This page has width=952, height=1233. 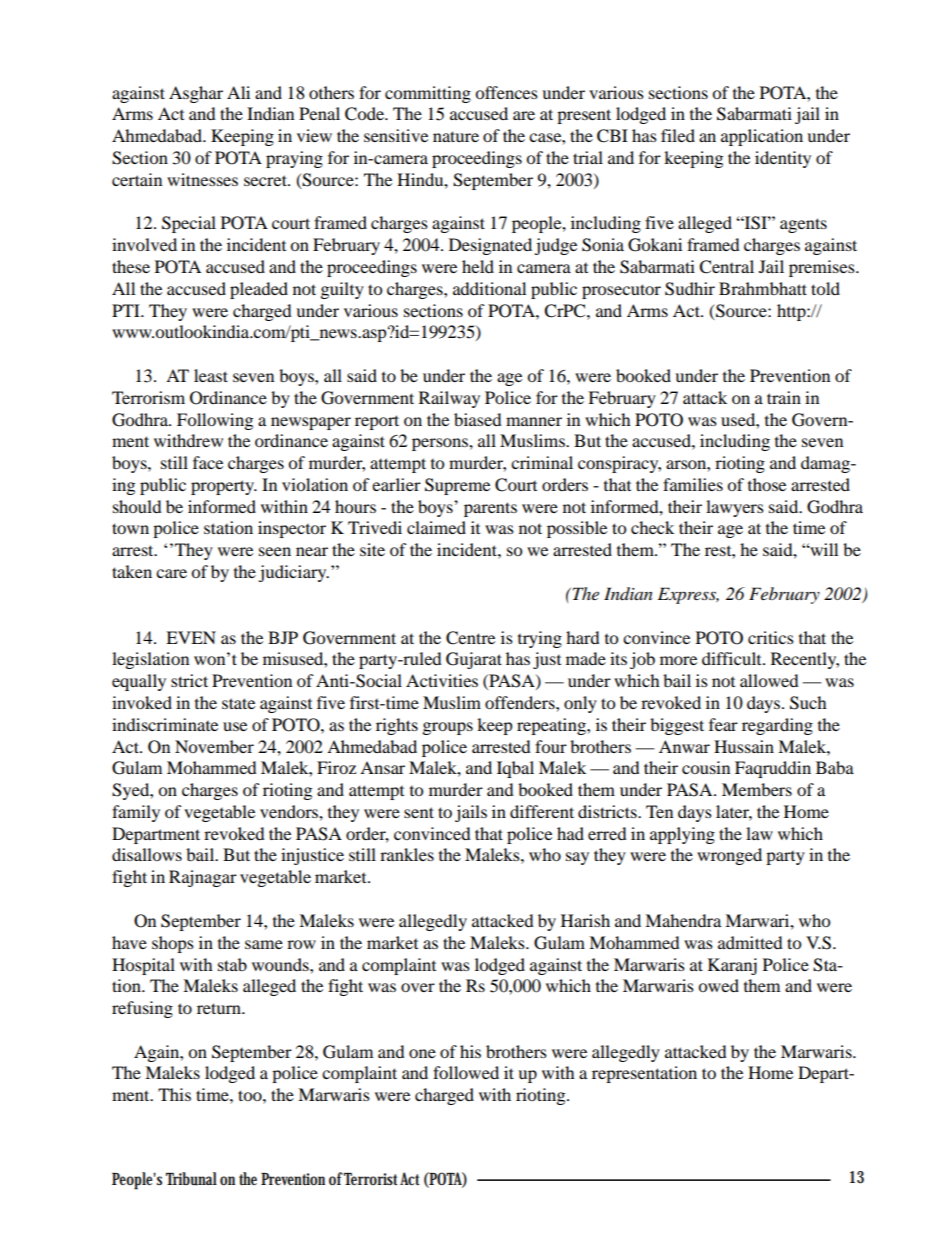 What do you see at coordinates (223, 487) in the page?
I see `property` at bounding box center [223, 487].
